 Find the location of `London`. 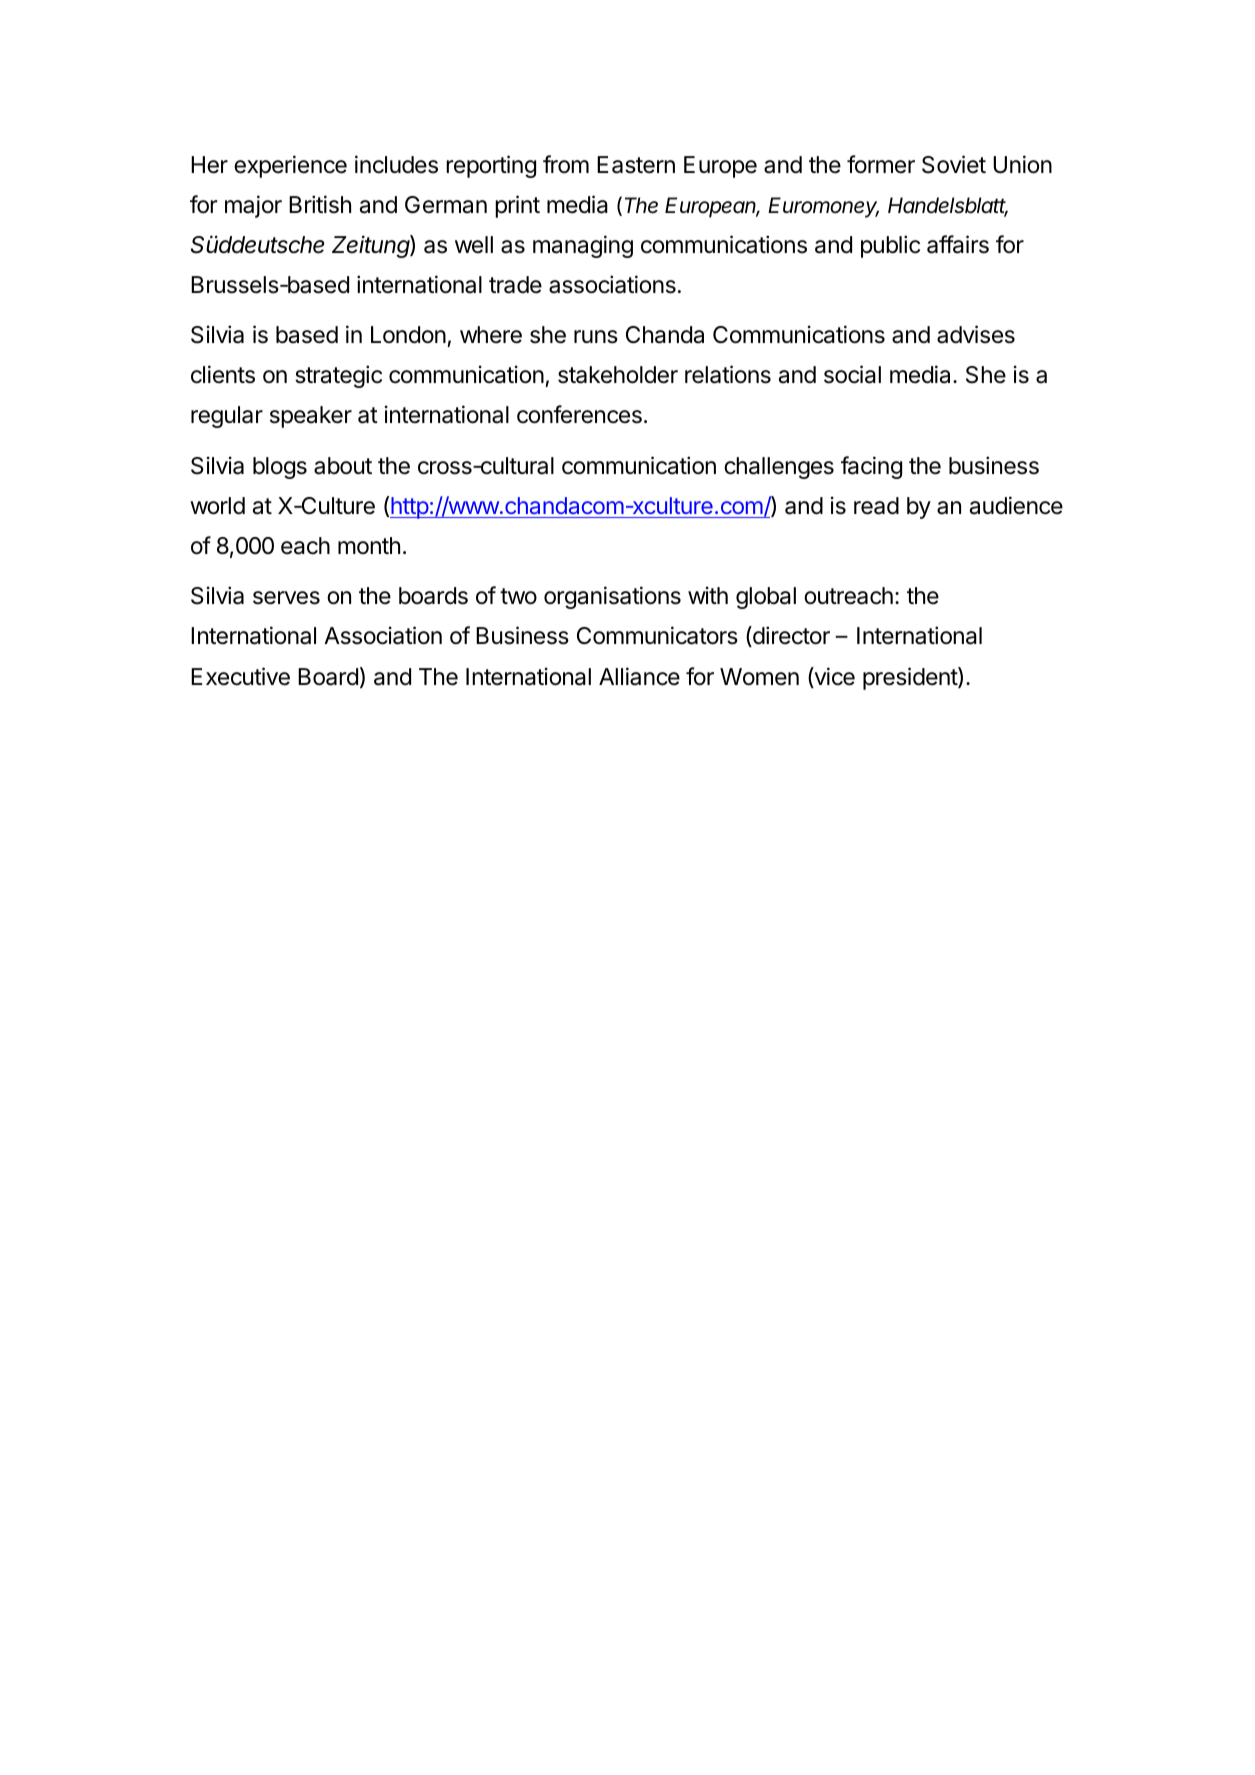

London is located at coordinates (408, 335).
